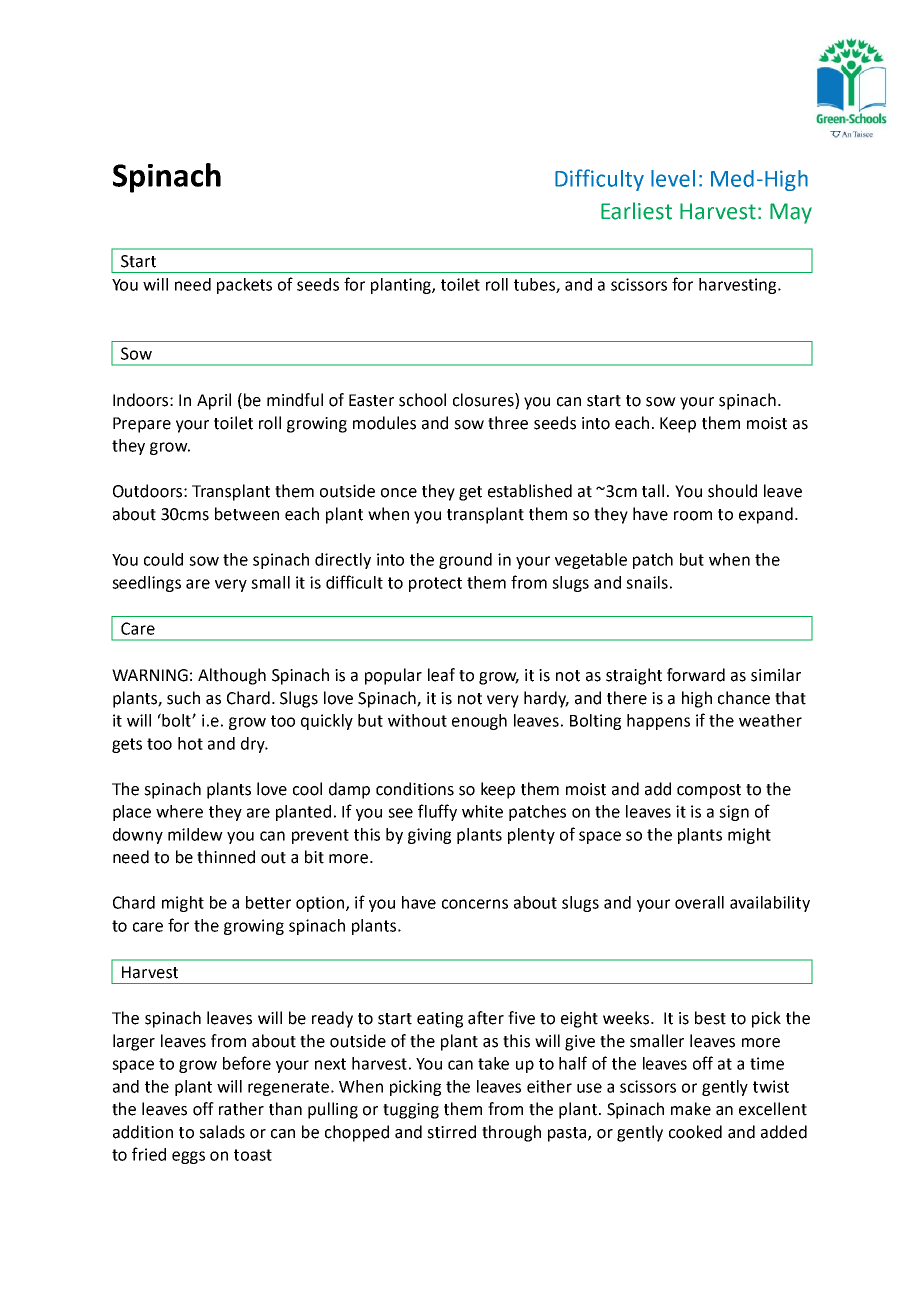 Image resolution: width=924 pixels, height=1309 pixels. Describe the element at coordinates (699, 902) in the document. I see `overall` at that location.
